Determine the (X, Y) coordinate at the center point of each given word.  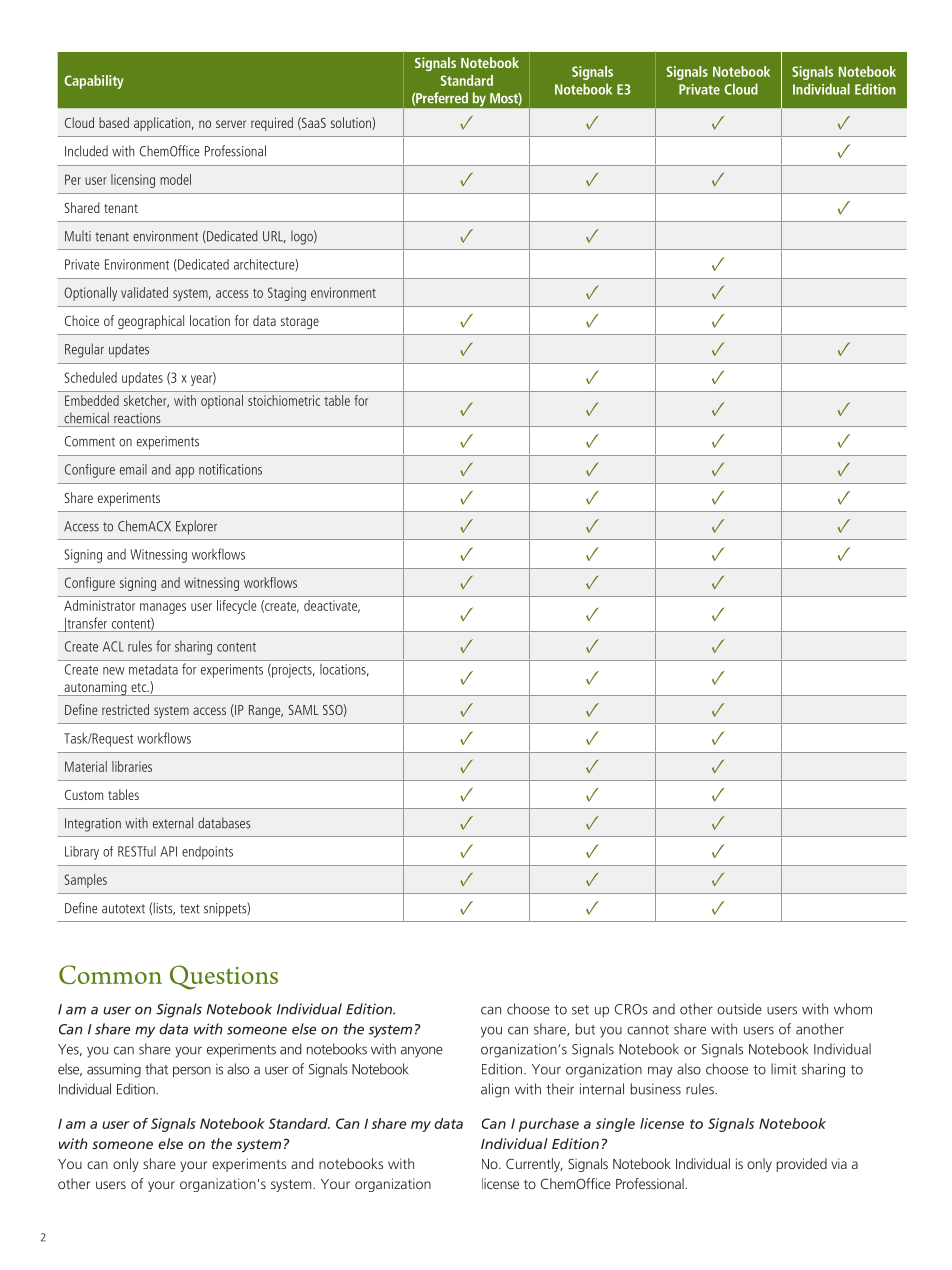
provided (802, 1165)
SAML (303, 710)
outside (739, 1009)
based (114, 122)
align (495, 1090)
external (173, 823)
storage (300, 323)
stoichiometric (284, 400)
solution (352, 123)
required (272, 124)
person (192, 1072)
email (133, 469)
